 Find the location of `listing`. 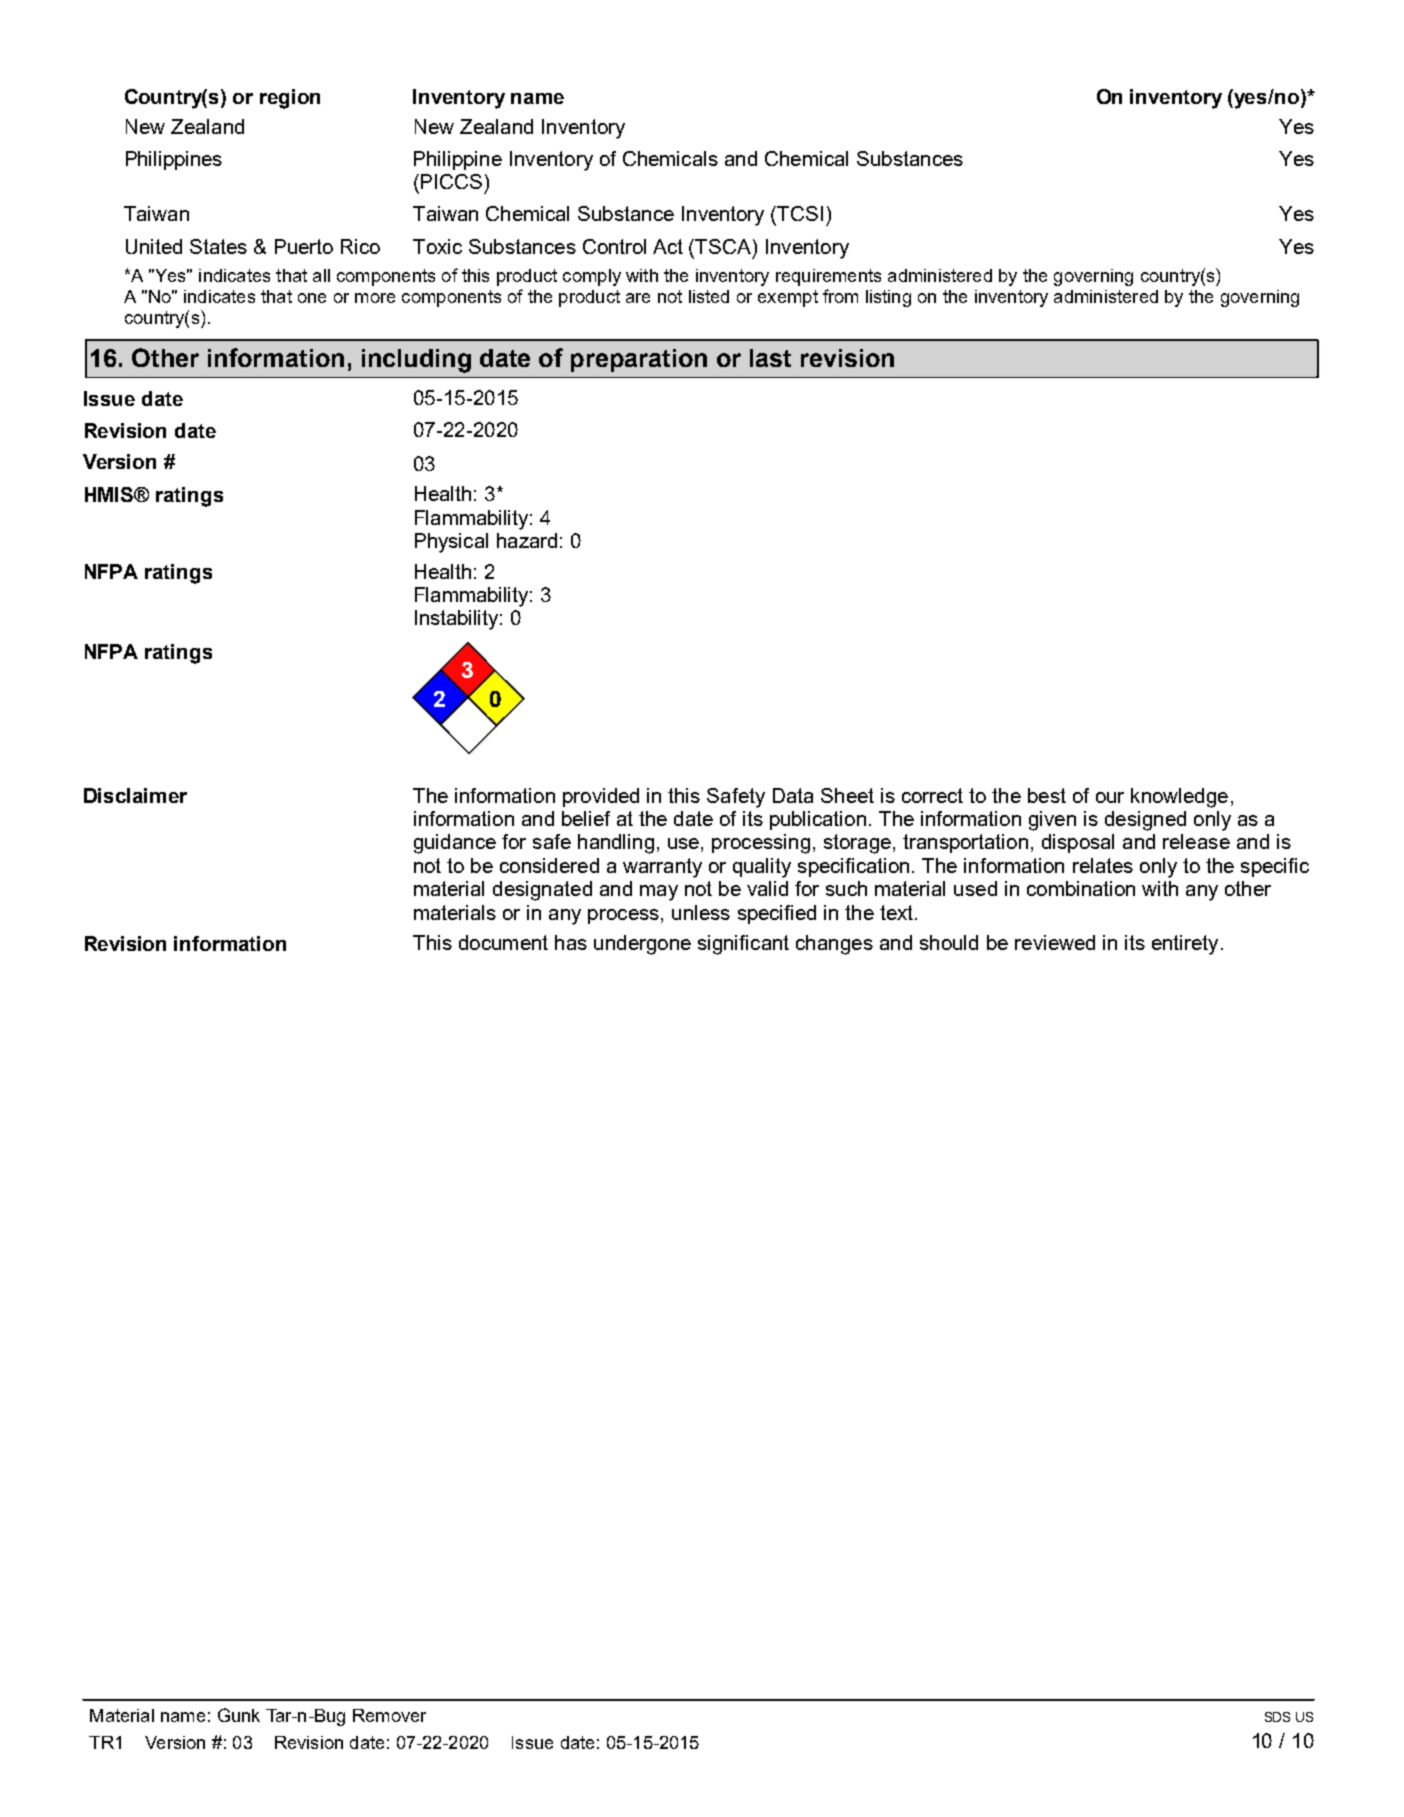

listing is located at coordinates (888, 298).
